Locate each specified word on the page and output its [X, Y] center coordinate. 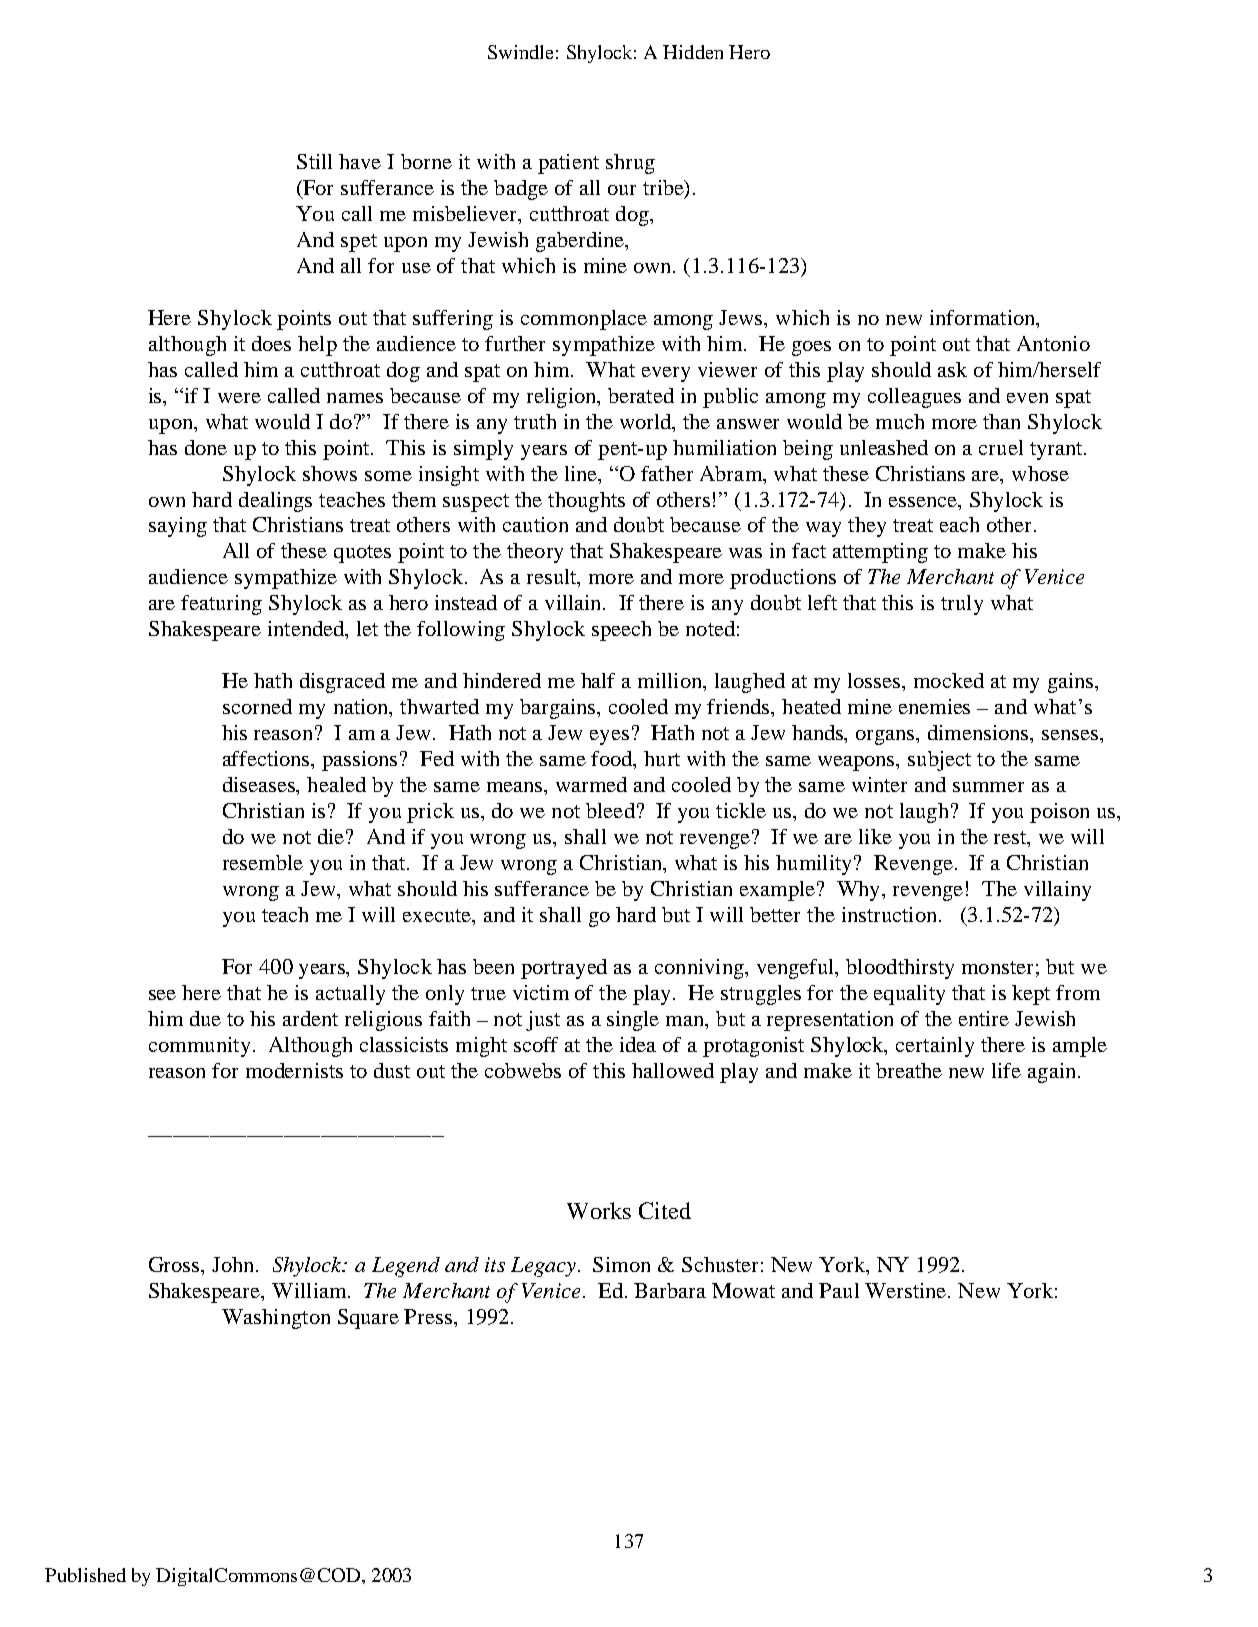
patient [568, 164]
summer [988, 787]
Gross [175, 1264]
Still [314, 161]
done [206, 447]
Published [85, 1575]
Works [599, 1210]
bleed [610, 810]
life [1006, 1070]
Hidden [693, 52]
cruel [1001, 447]
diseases [260, 786]
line [582, 473]
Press [429, 1316]
